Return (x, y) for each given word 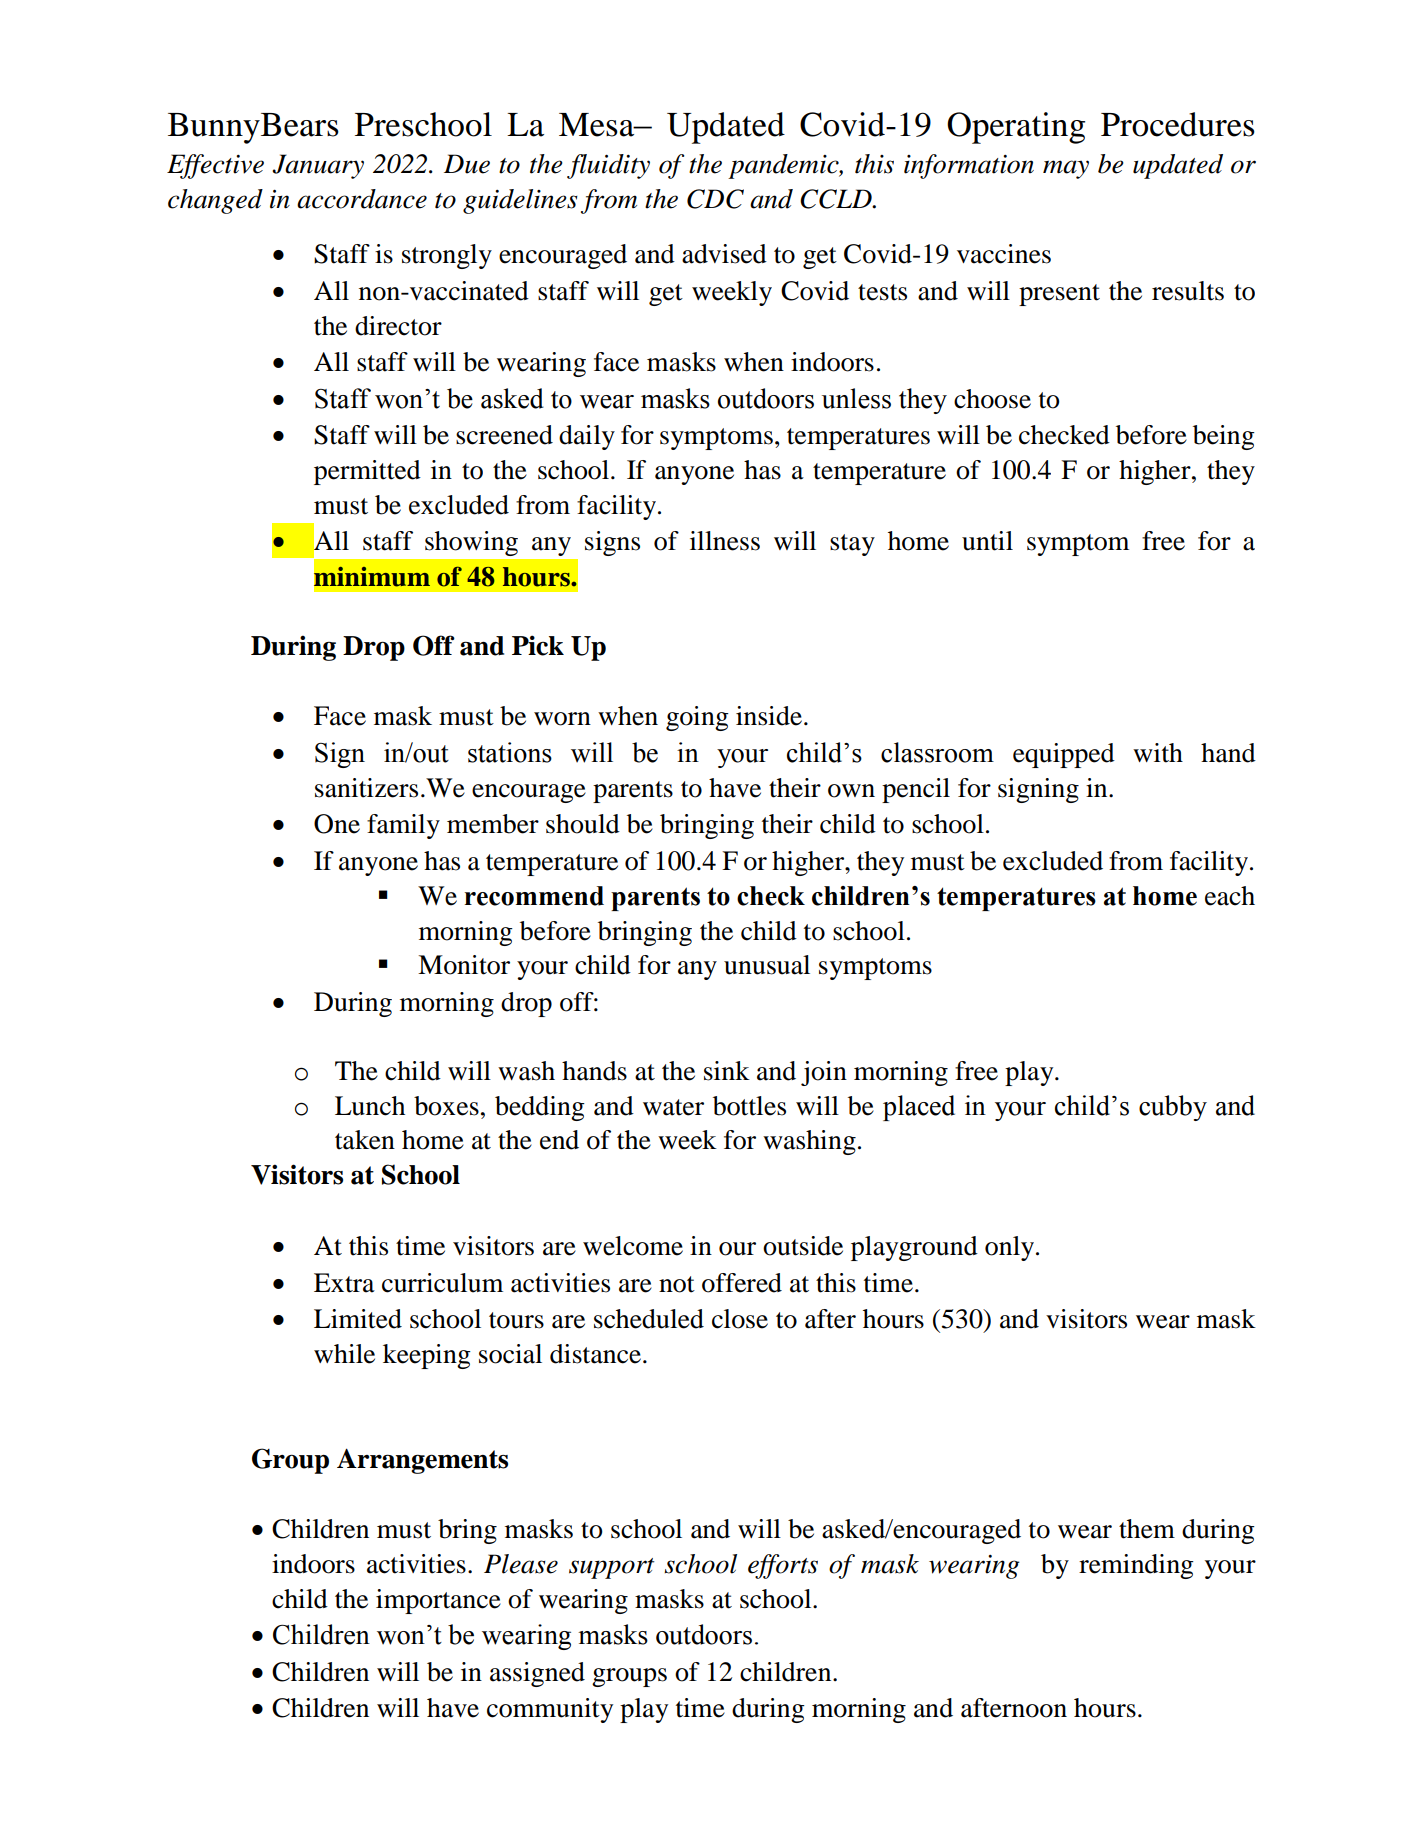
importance (438, 1601)
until (987, 541)
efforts (783, 1566)
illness (725, 541)
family (403, 826)
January (318, 166)
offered (742, 1283)
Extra (344, 1283)
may (1066, 169)
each (1230, 896)
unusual (767, 965)
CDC (715, 199)
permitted (367, 472)
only (1011, 1248)
